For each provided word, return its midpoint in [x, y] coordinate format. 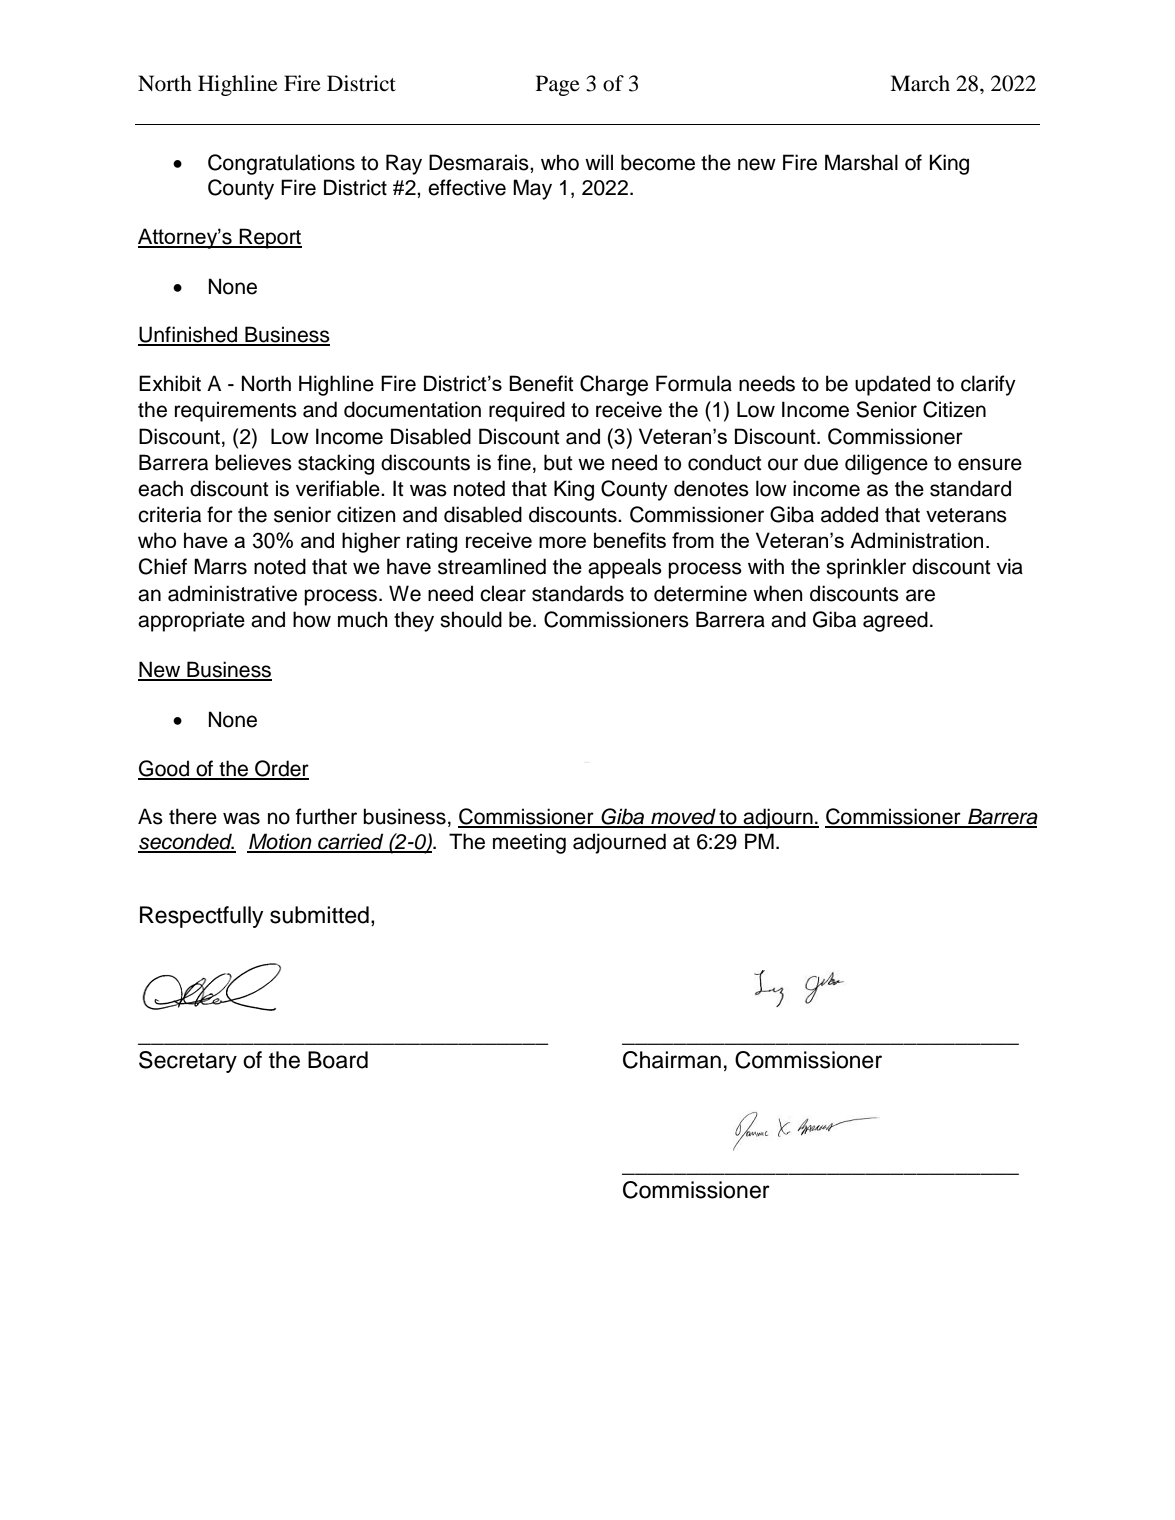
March [920, 83]
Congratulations [281, 164]
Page [558, 85]
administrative [232, 593]
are [920, 595]
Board [338, 1060]
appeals [625, 568]
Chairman [672, 1060]
